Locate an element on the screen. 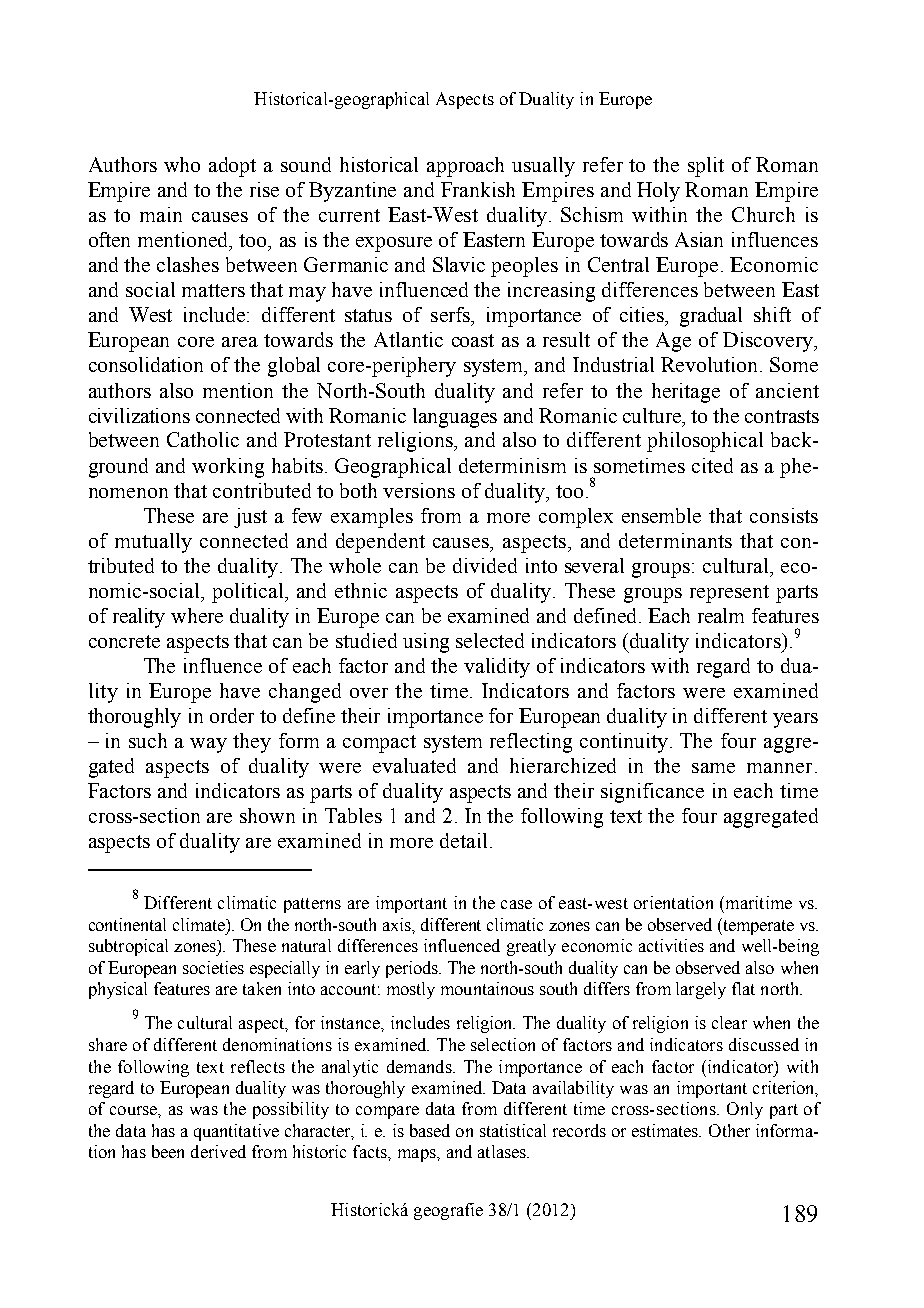 This screenshot has height=1308, width=924. where is located at coordinates (197, 615).
